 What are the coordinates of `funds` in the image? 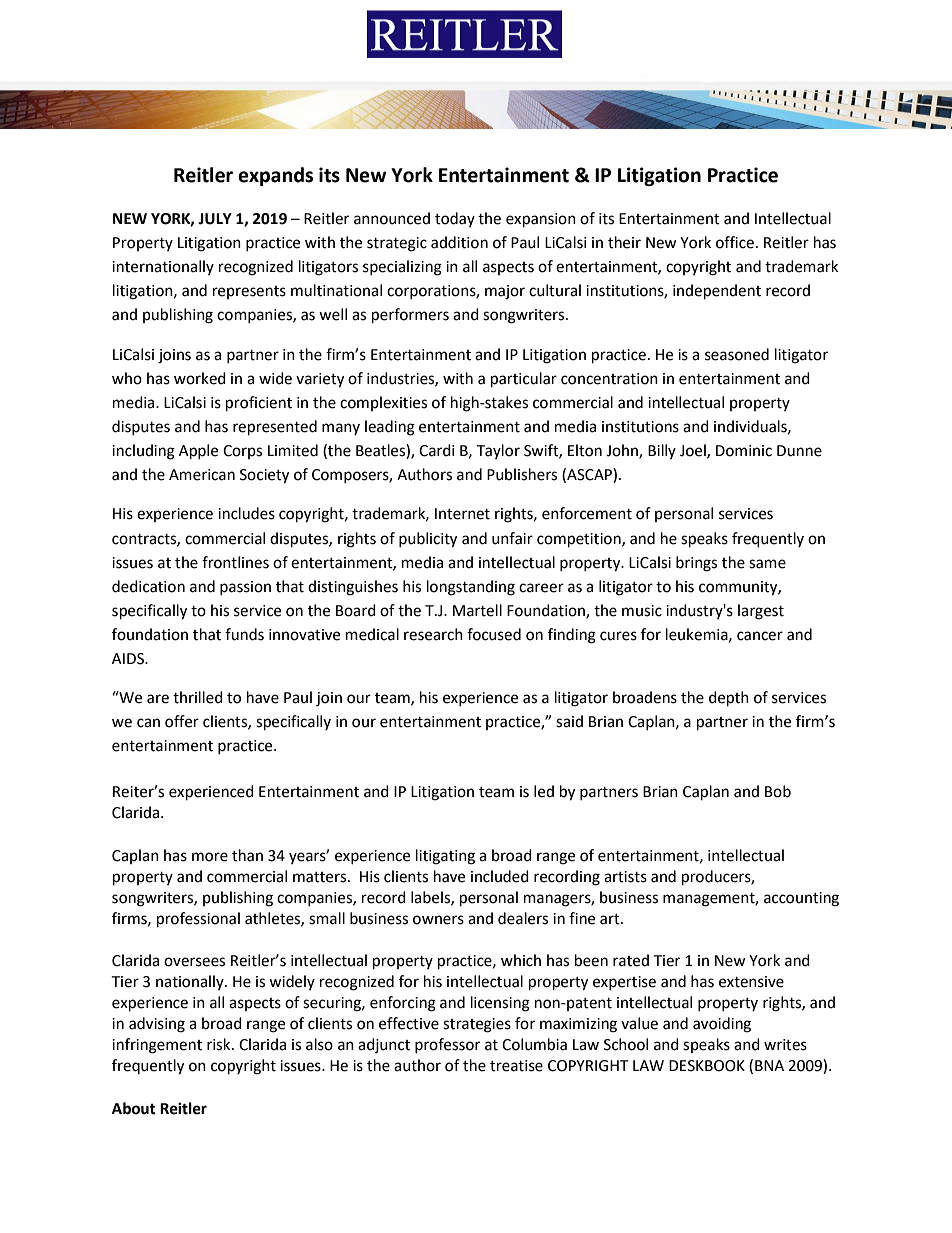 It's located at (244, 634).
